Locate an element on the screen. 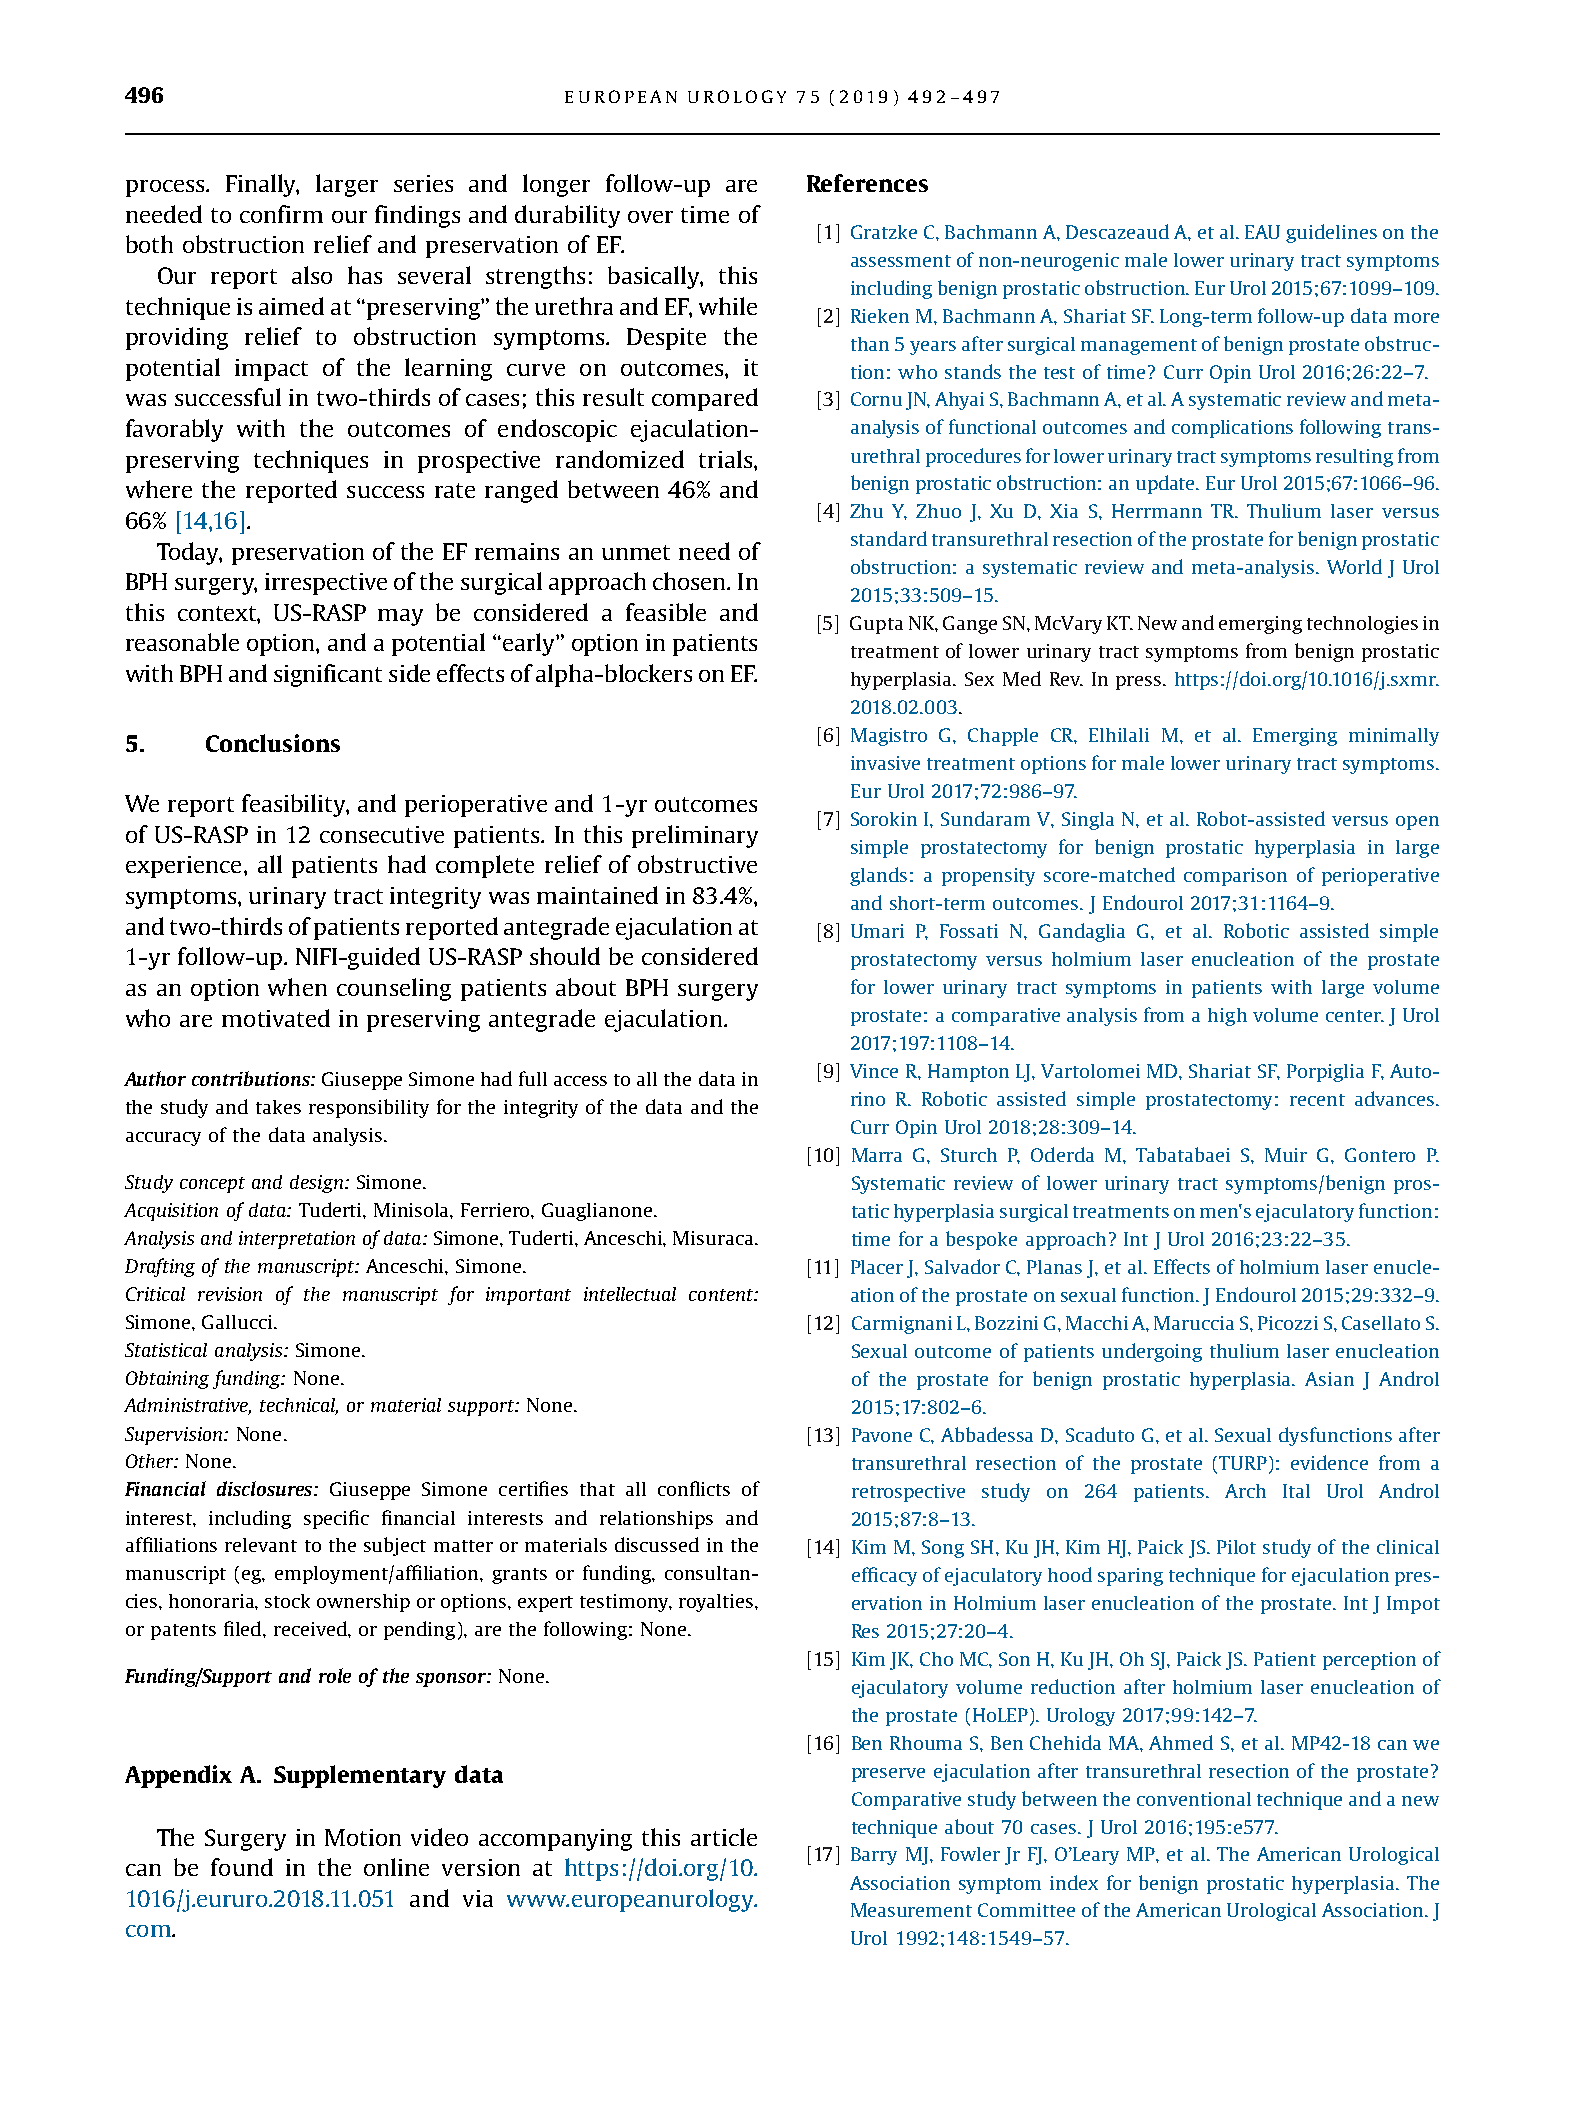  confirm is located at coordinates (281, 214).
